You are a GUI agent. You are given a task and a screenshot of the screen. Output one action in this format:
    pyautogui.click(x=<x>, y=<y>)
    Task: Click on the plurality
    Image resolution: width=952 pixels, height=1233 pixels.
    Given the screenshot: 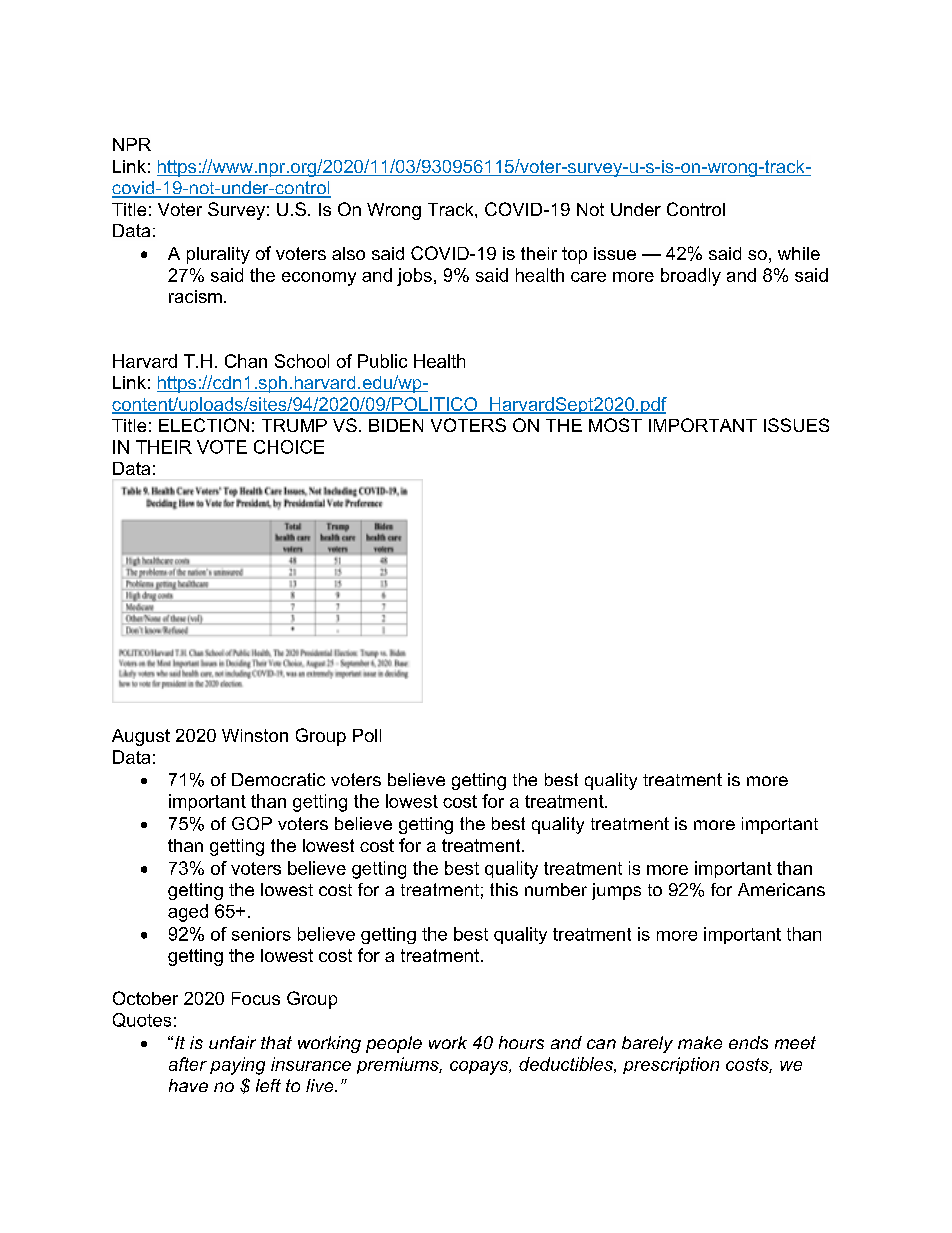 What is the action you would take?
    pyautogui.click(x=218, y=255)
